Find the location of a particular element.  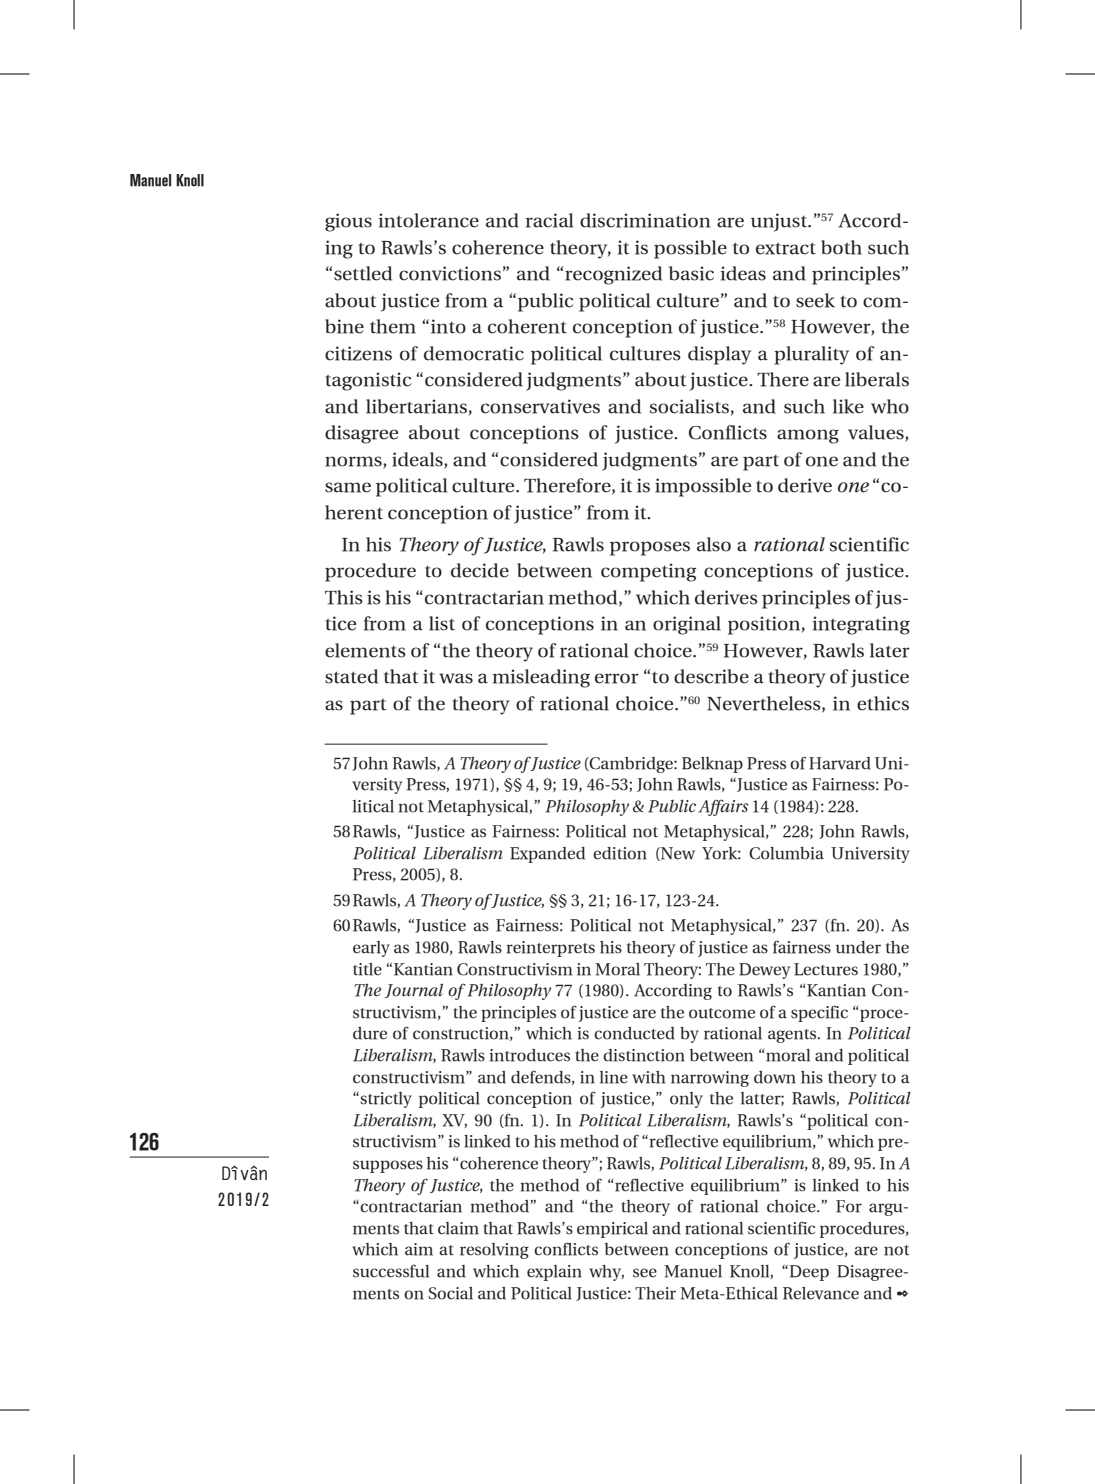

successful is located at coordinates (391, 1271).
